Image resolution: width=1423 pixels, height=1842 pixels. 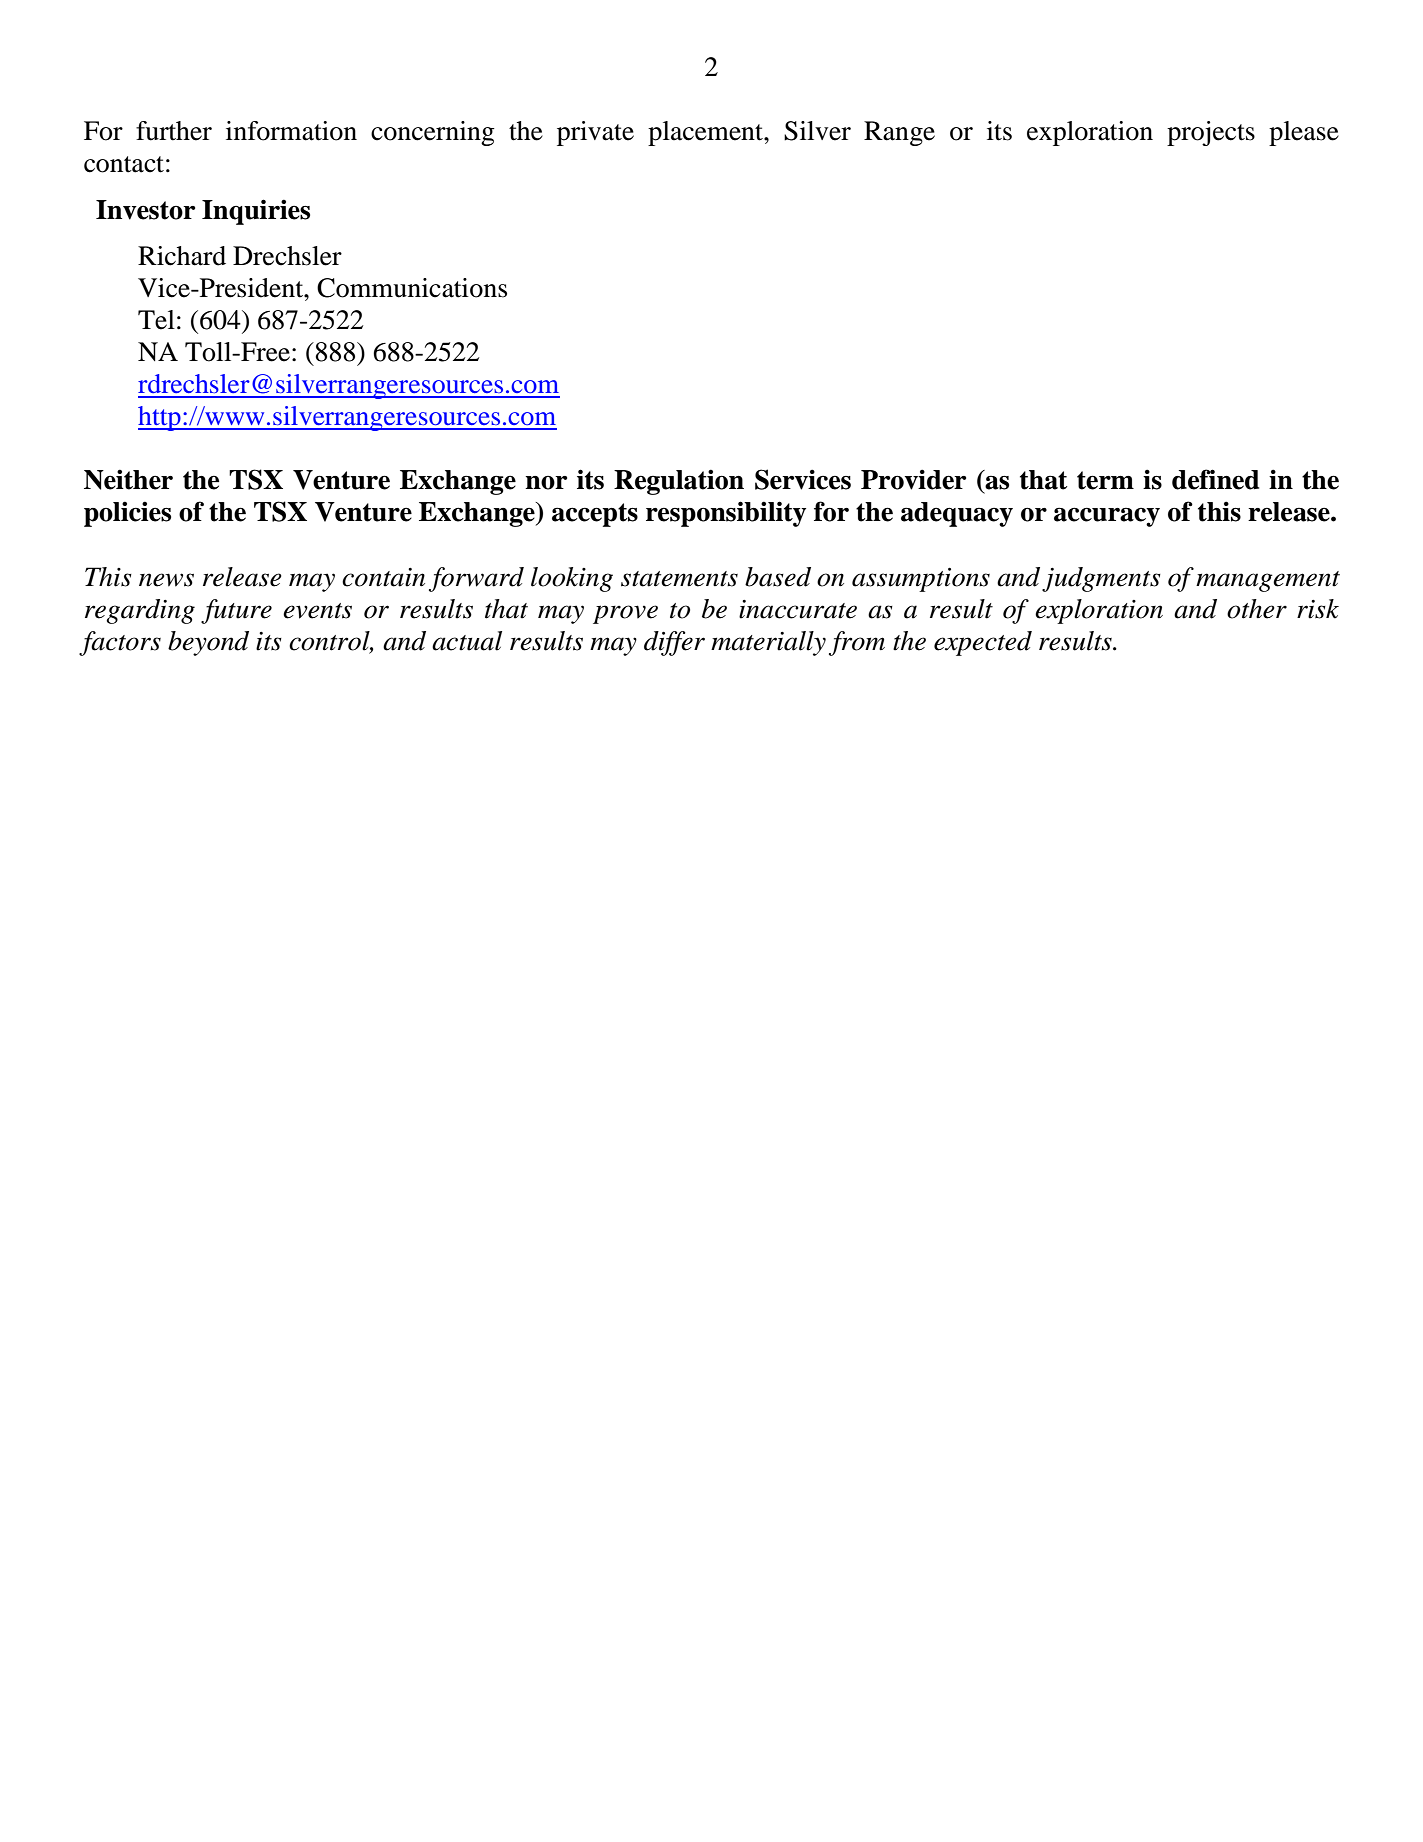 What do you see at coordinates (595, 133) in the document?
I see `private` at bounding box center [595, 133].
